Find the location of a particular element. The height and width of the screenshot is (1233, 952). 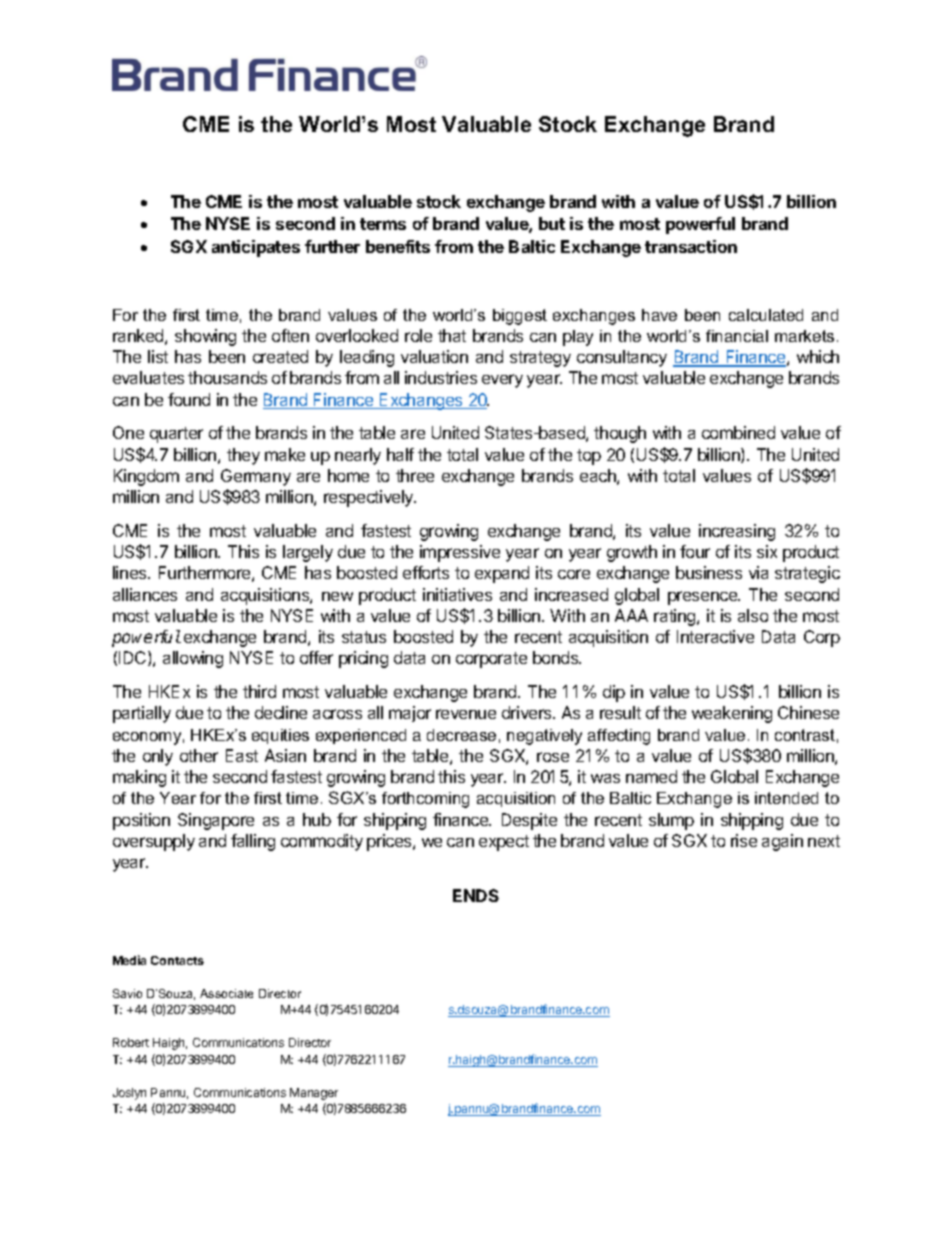

transaction is located at coordinates (691, 246).
